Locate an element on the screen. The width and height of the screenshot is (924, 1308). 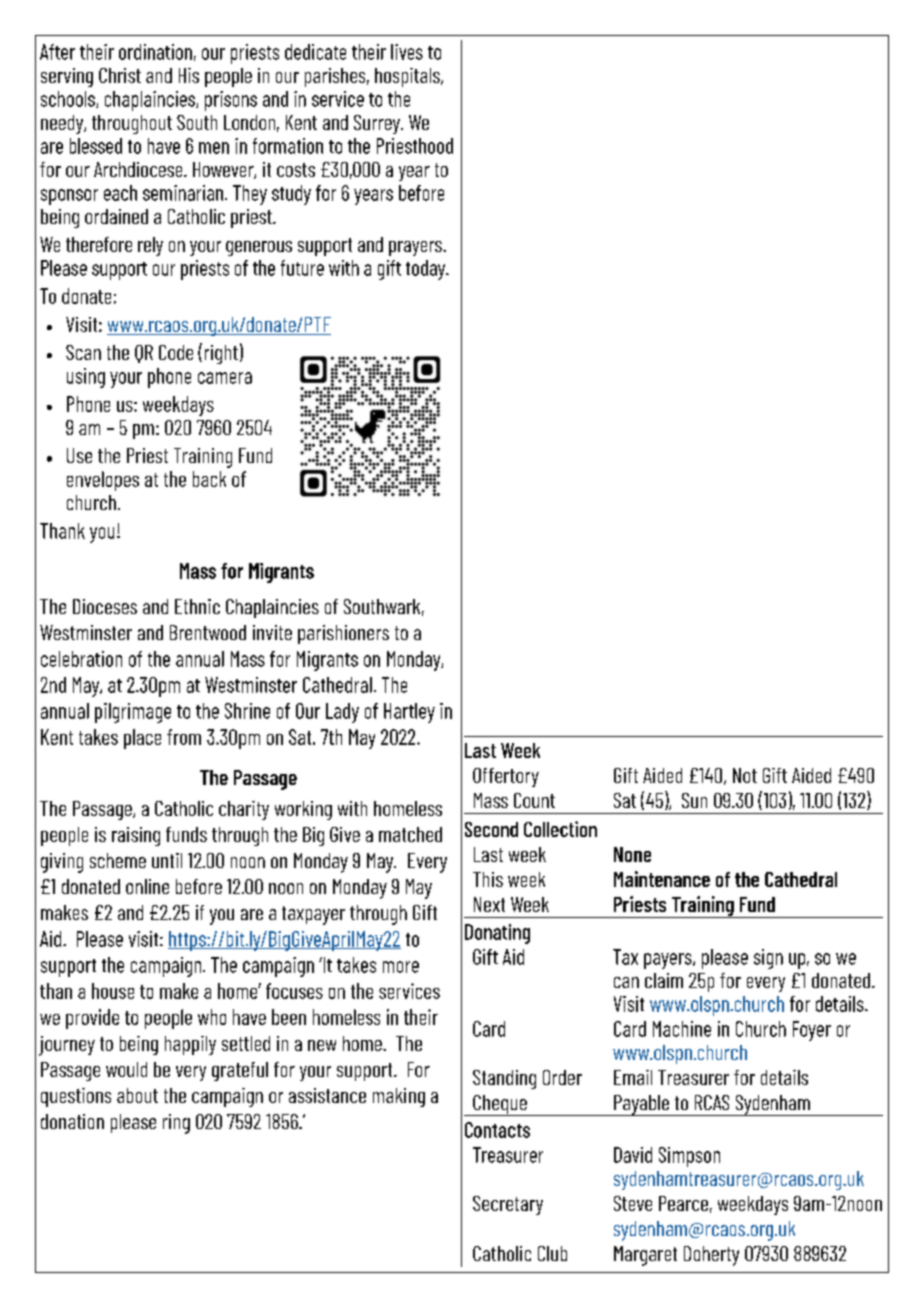
lives is located at coordinates (407, 52).
